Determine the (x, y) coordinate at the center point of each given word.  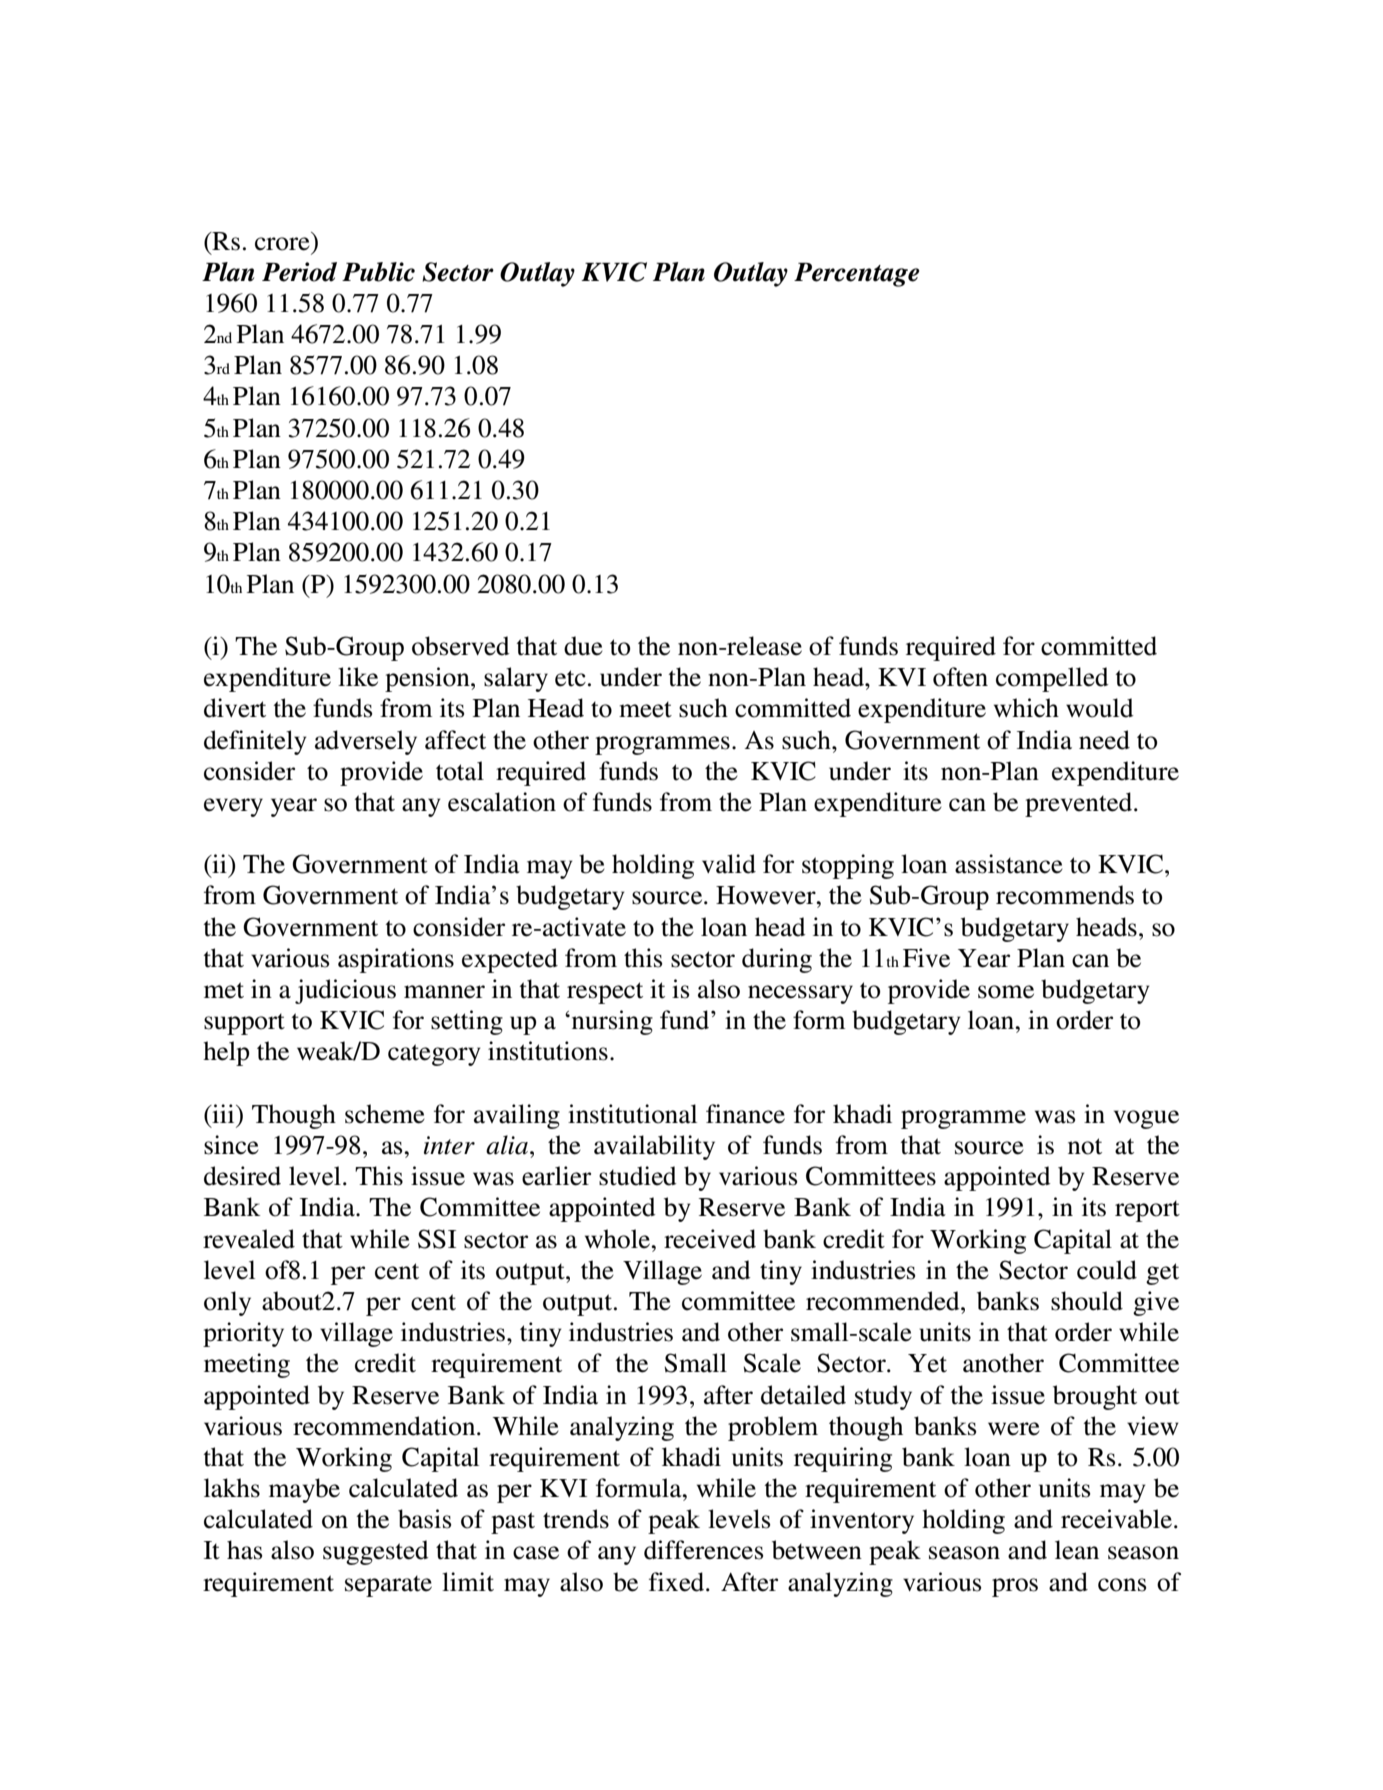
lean (1077, 1550)
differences (703, 1550)
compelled (1052, 679)
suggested (376, 1552)
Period (299, 272)
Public (378, 272)
